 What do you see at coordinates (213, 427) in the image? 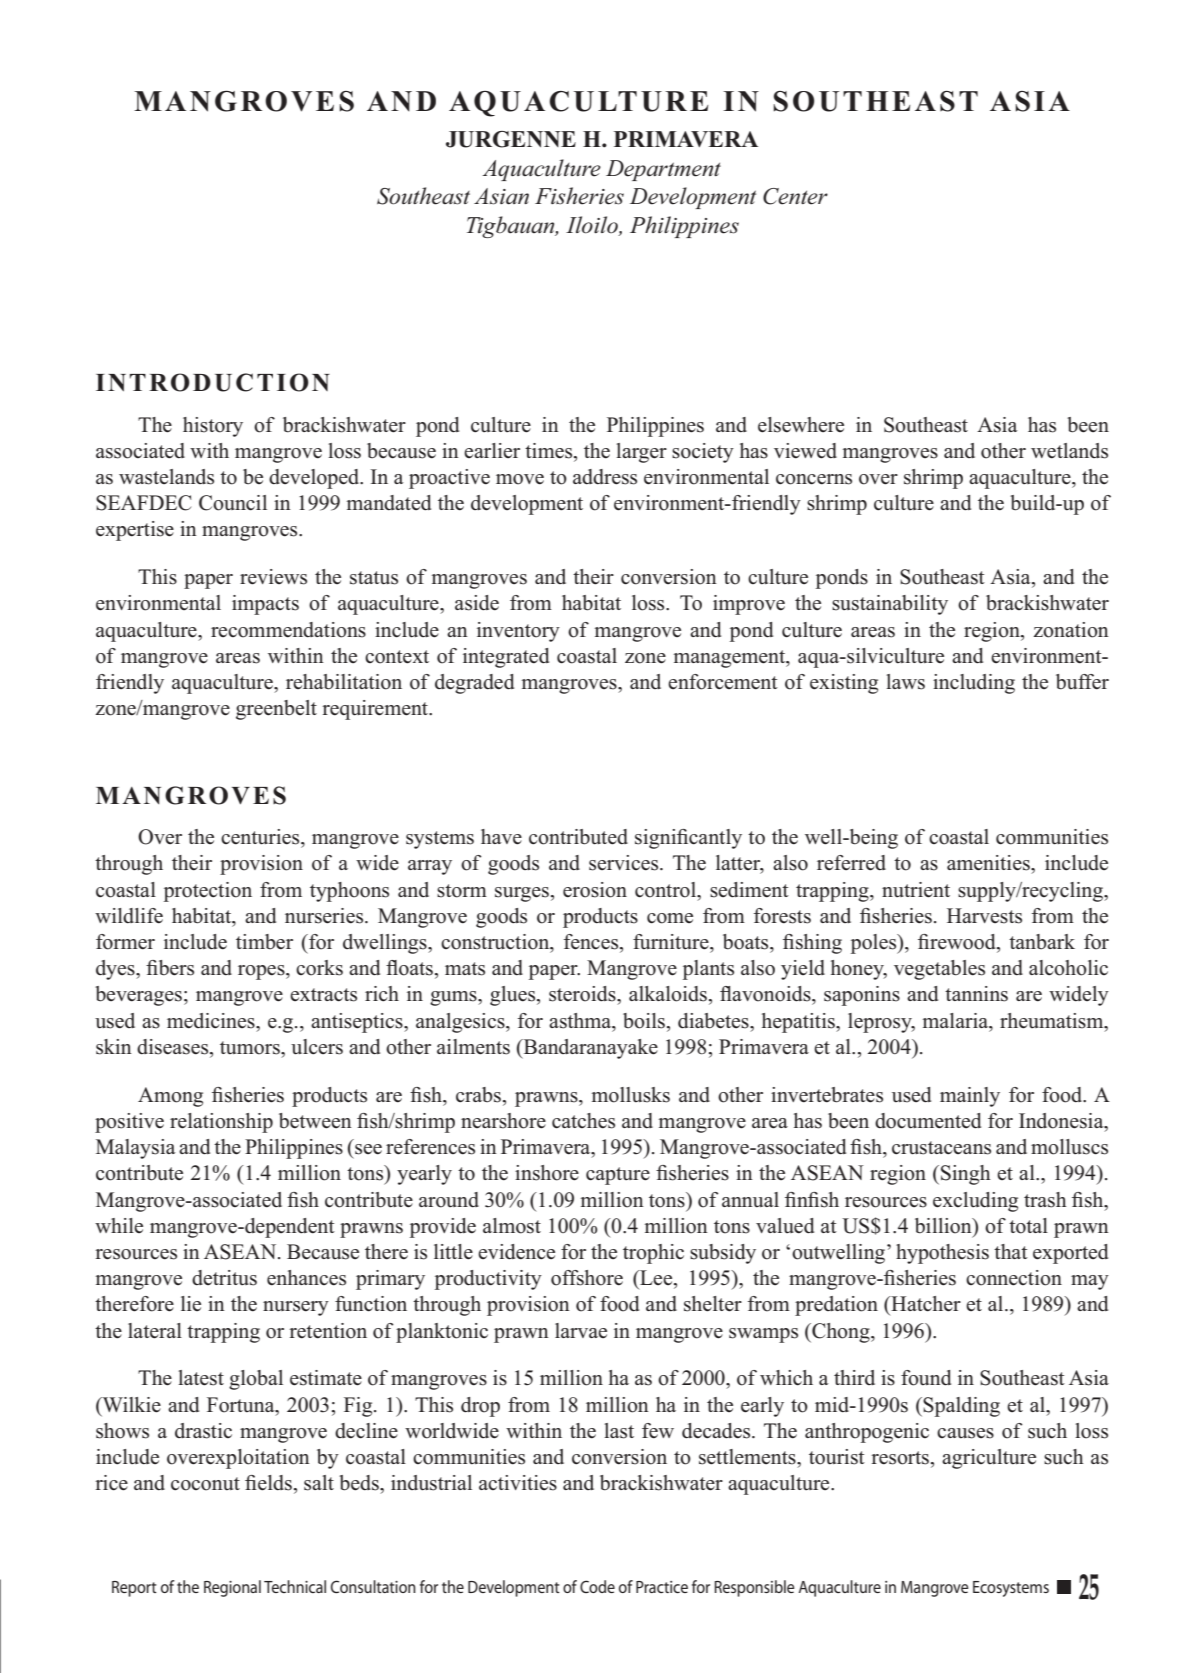
I see `history` at bounding box center [213, 427].
